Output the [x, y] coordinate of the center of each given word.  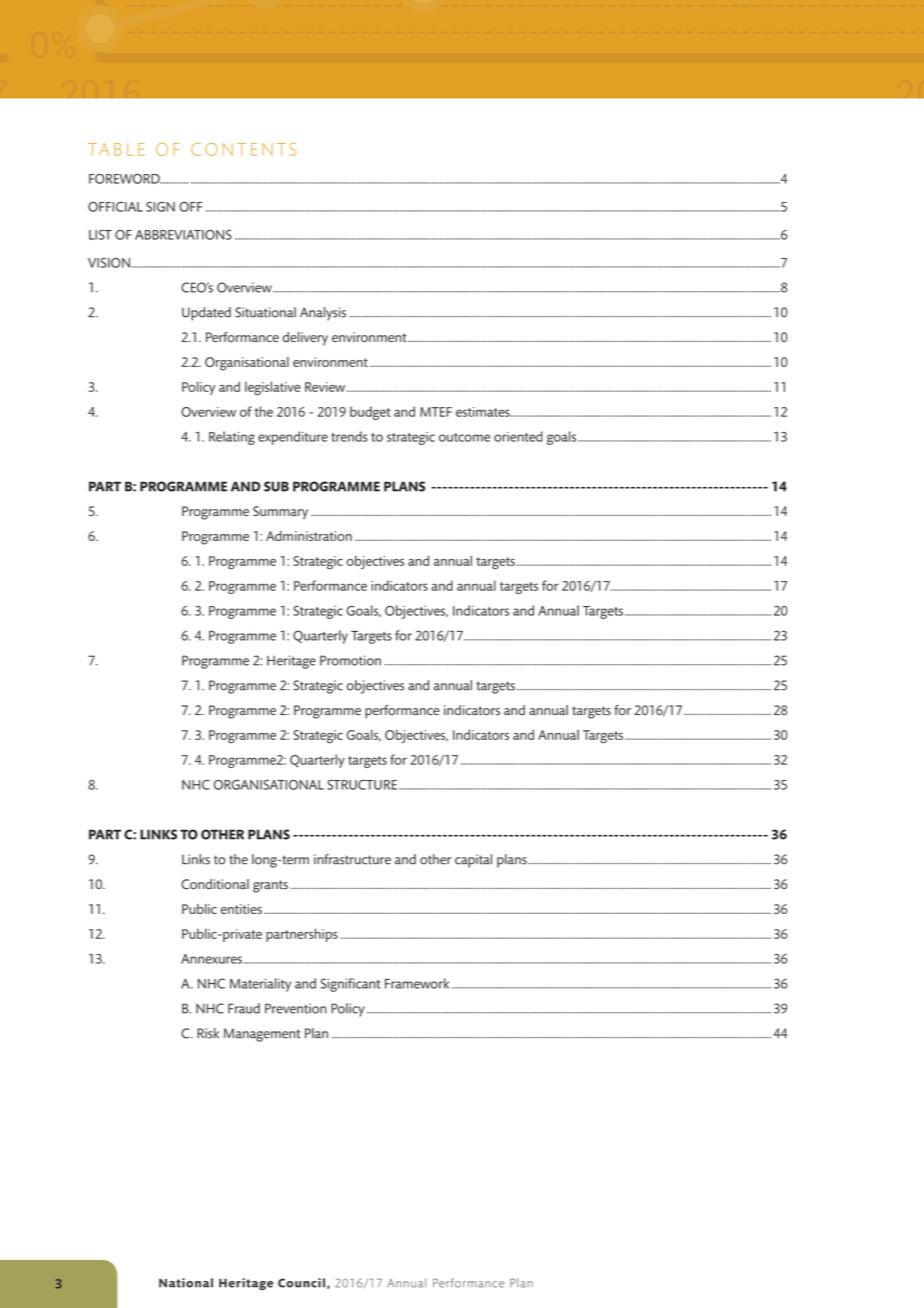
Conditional [215, 884]
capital [473, 861]
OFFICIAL [115, 207]
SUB [276, 486]
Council [301, 1283]
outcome [464, 437]
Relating [232, 438]
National [186, 1283]
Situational [265, 312]
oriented [518, 436]
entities [241, 909]
